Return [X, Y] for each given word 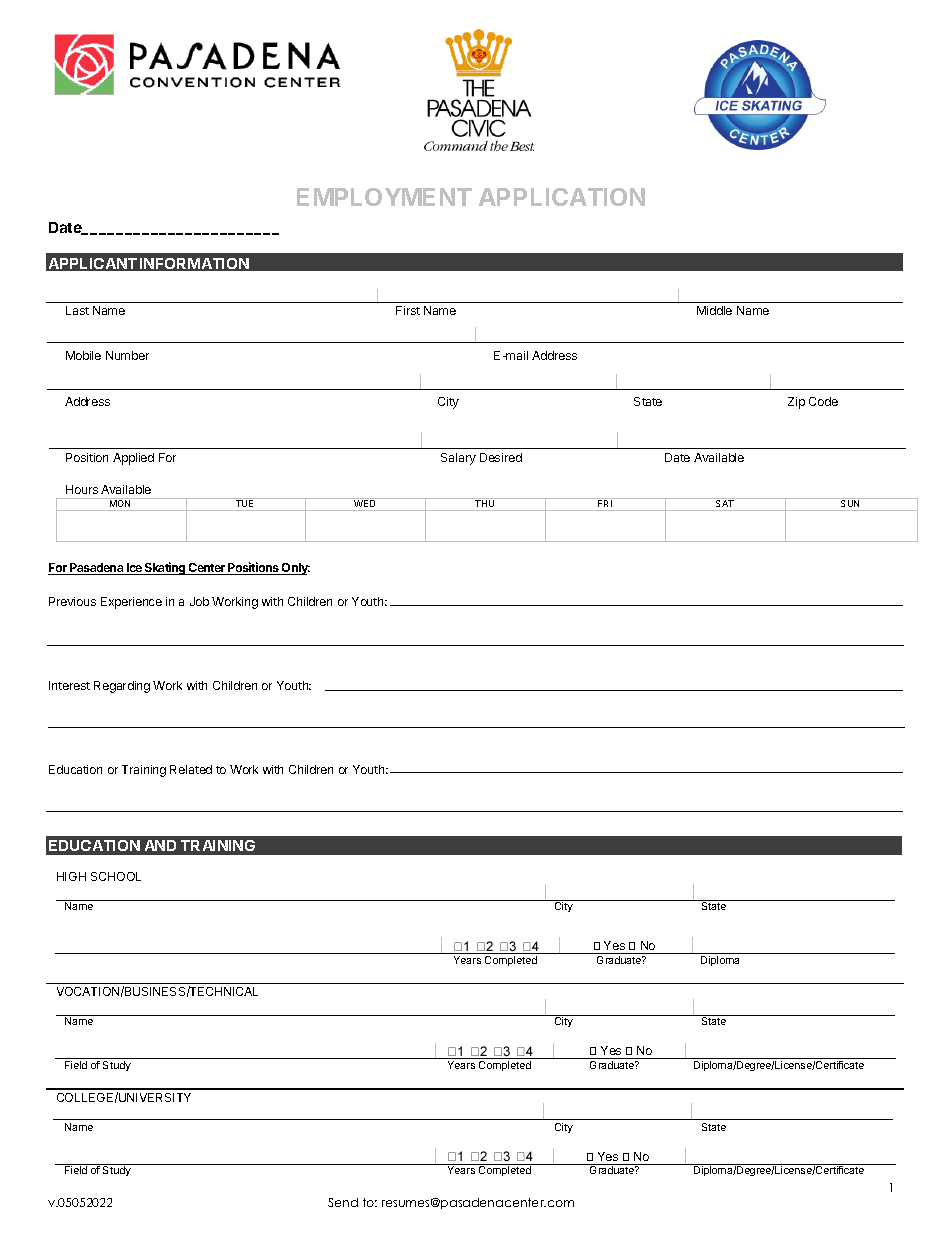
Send [343, 1202]
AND [160, 845]
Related [191, 769]
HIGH [71, 876]
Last [77, 310]
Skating [165, 568]
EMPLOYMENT [384, 197]
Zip [796, 403]
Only [295, 569]
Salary [458, 459]
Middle [714, 310]
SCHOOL [116, 876]
